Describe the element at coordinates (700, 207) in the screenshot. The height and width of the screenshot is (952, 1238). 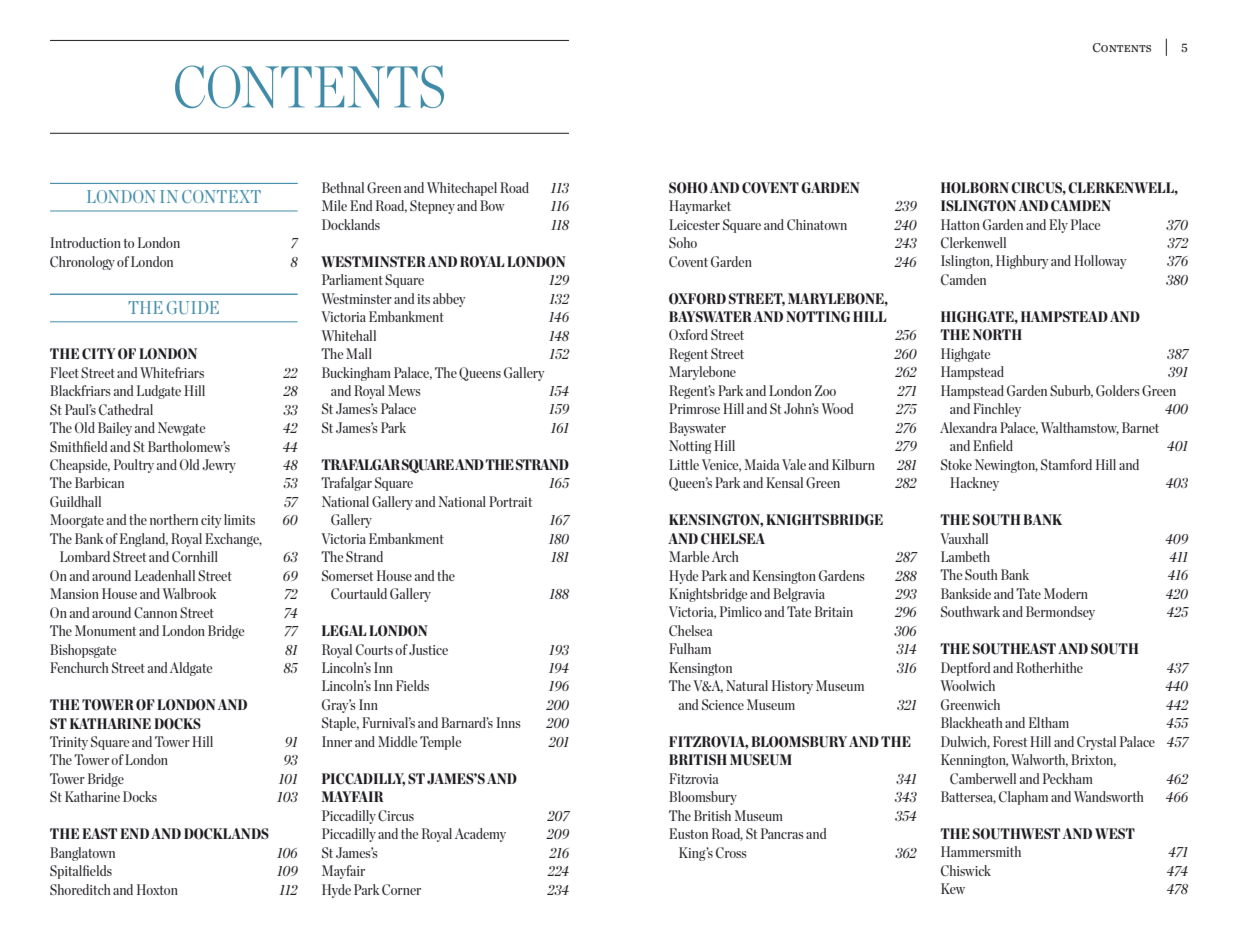
I see `Haymarket` at that location.
